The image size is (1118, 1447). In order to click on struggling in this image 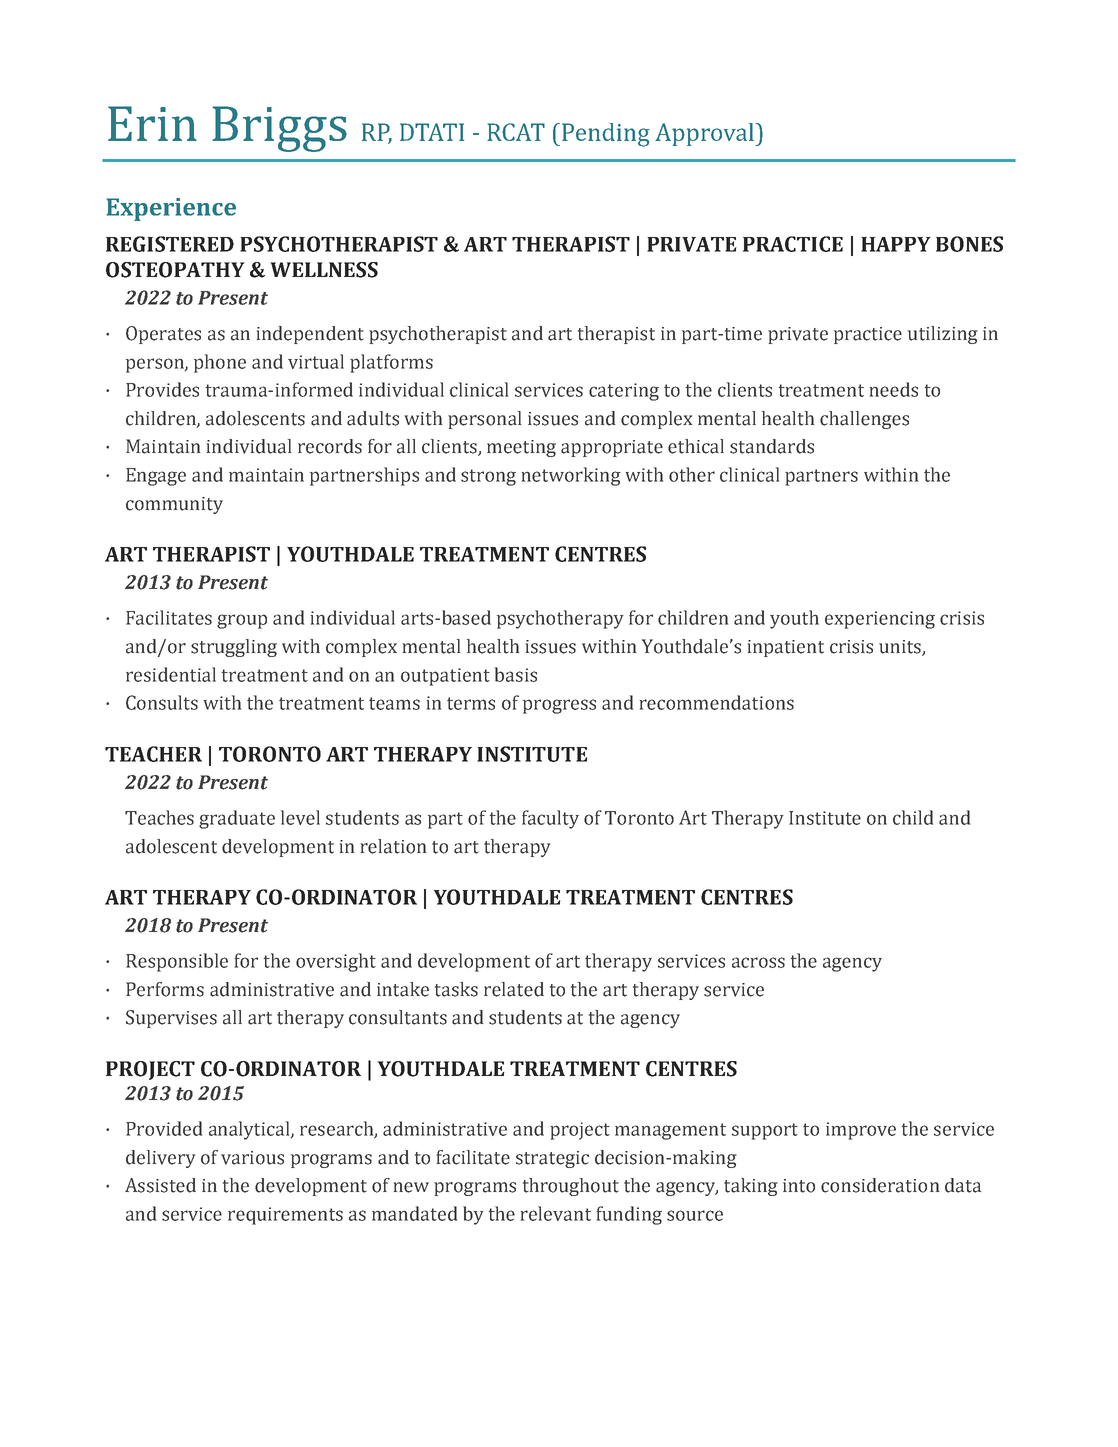, I will do `click(234, 648)`.
